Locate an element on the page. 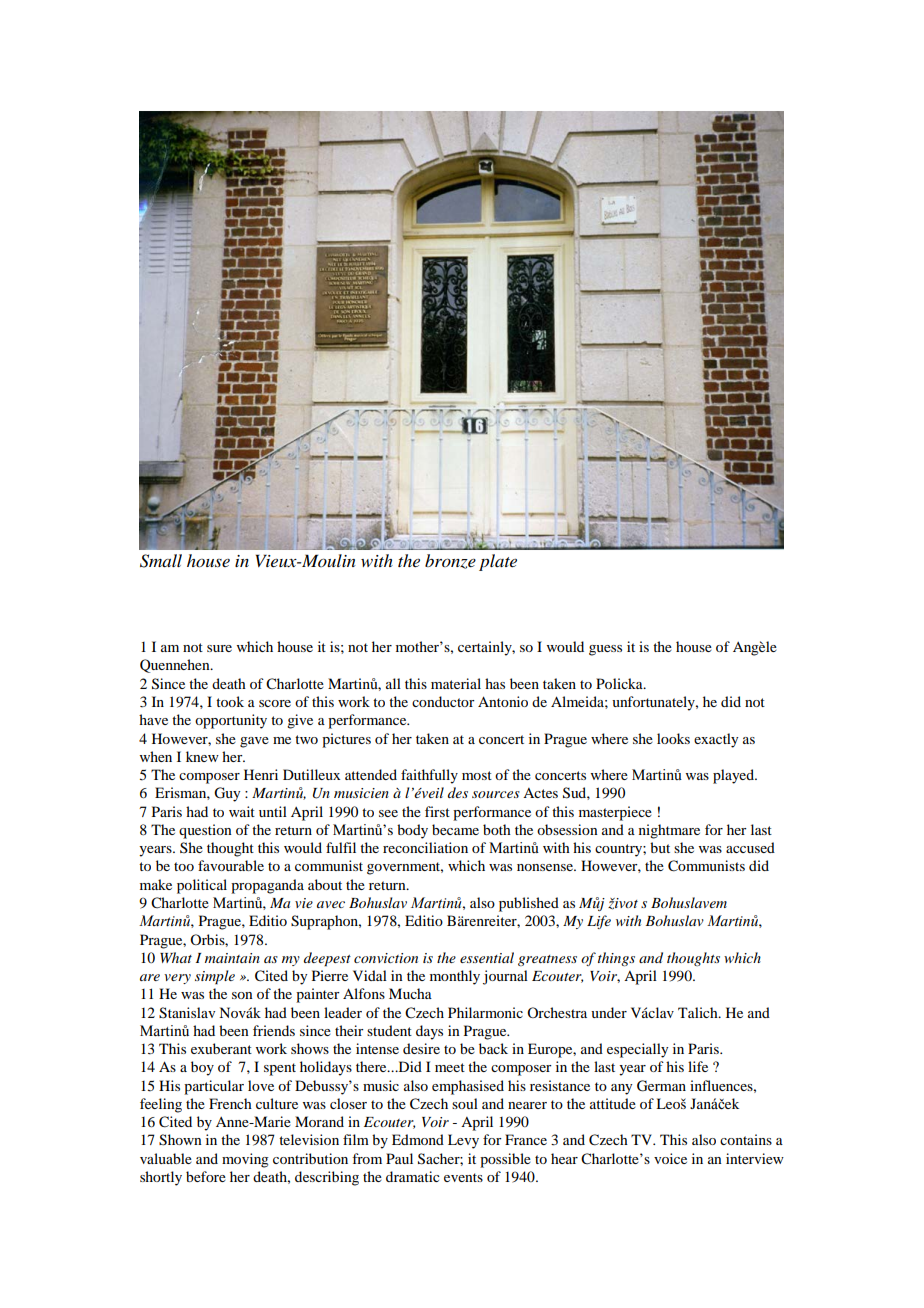 This image has height=1308, width=924. bronze is located at coordinates (450, 561).
